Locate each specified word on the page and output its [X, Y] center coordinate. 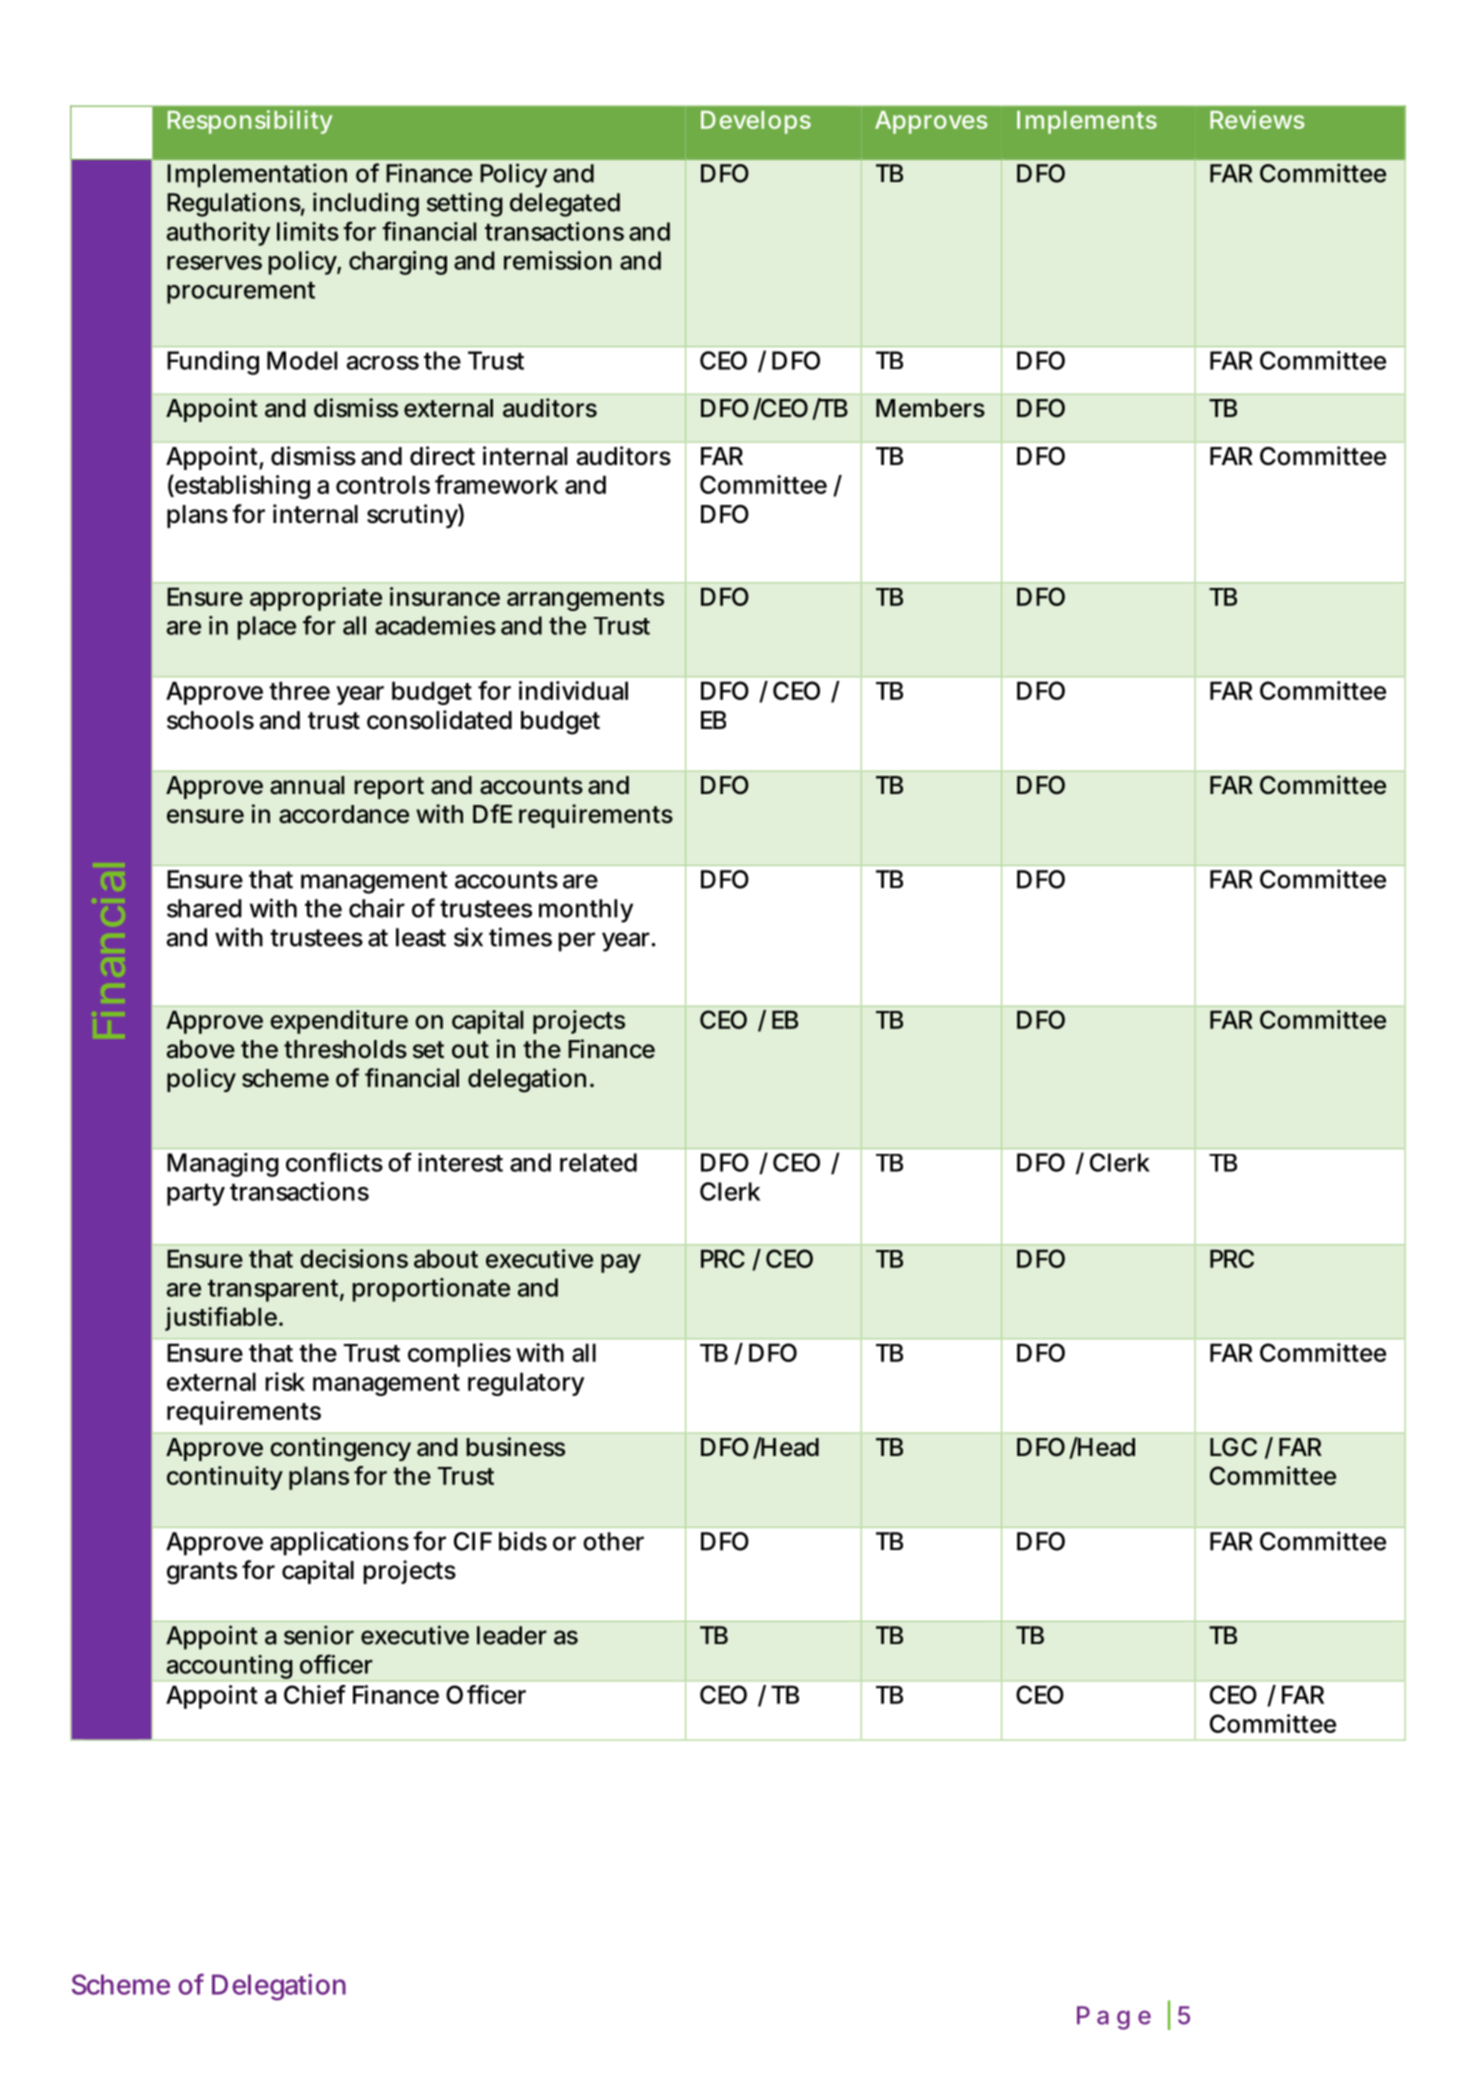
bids [523, 1541]
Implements [1087, 122]
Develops [756, 122]
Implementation [257, 175]
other [613, 1541]
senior [319, 1635]
